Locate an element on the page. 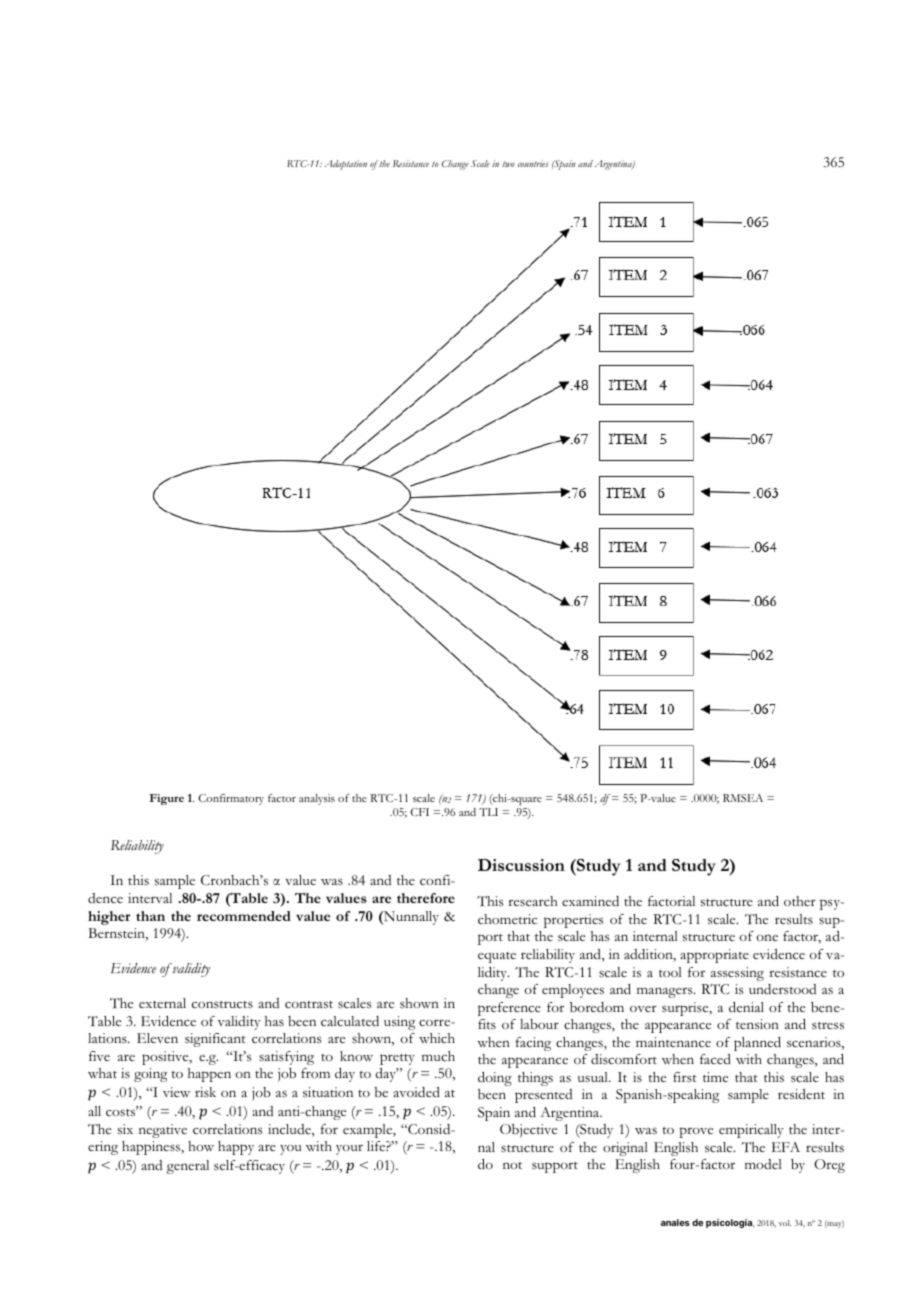 The height and width of the document is (1308, 924). other is located at coordinates (800, 901).
